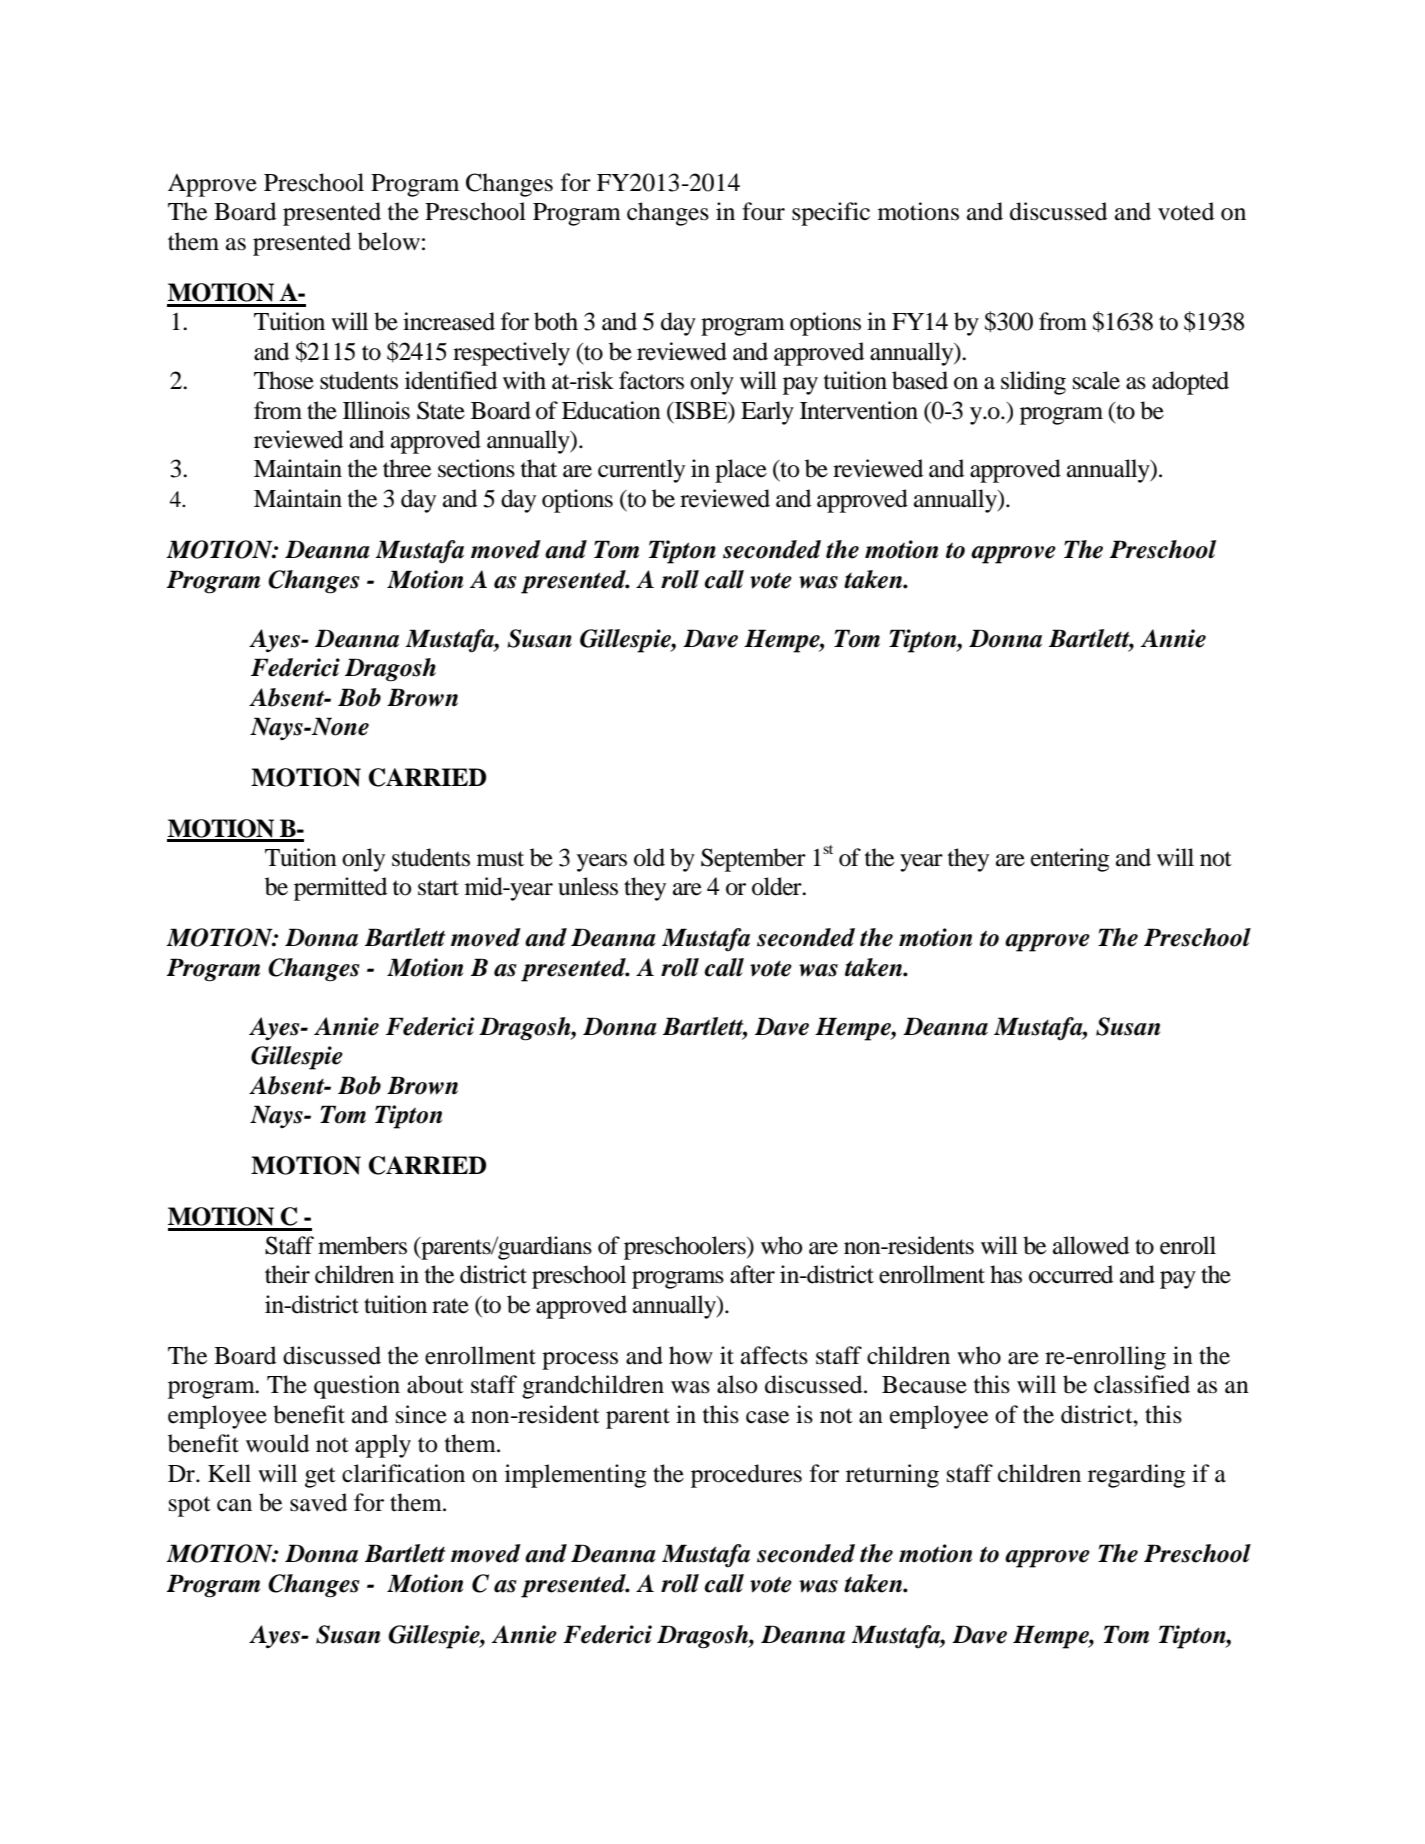 The image size is (1425, 1844). What do you see at coordinates (1096, 380) in the document?
I see `scale` at bounding box center [1096, 380].
